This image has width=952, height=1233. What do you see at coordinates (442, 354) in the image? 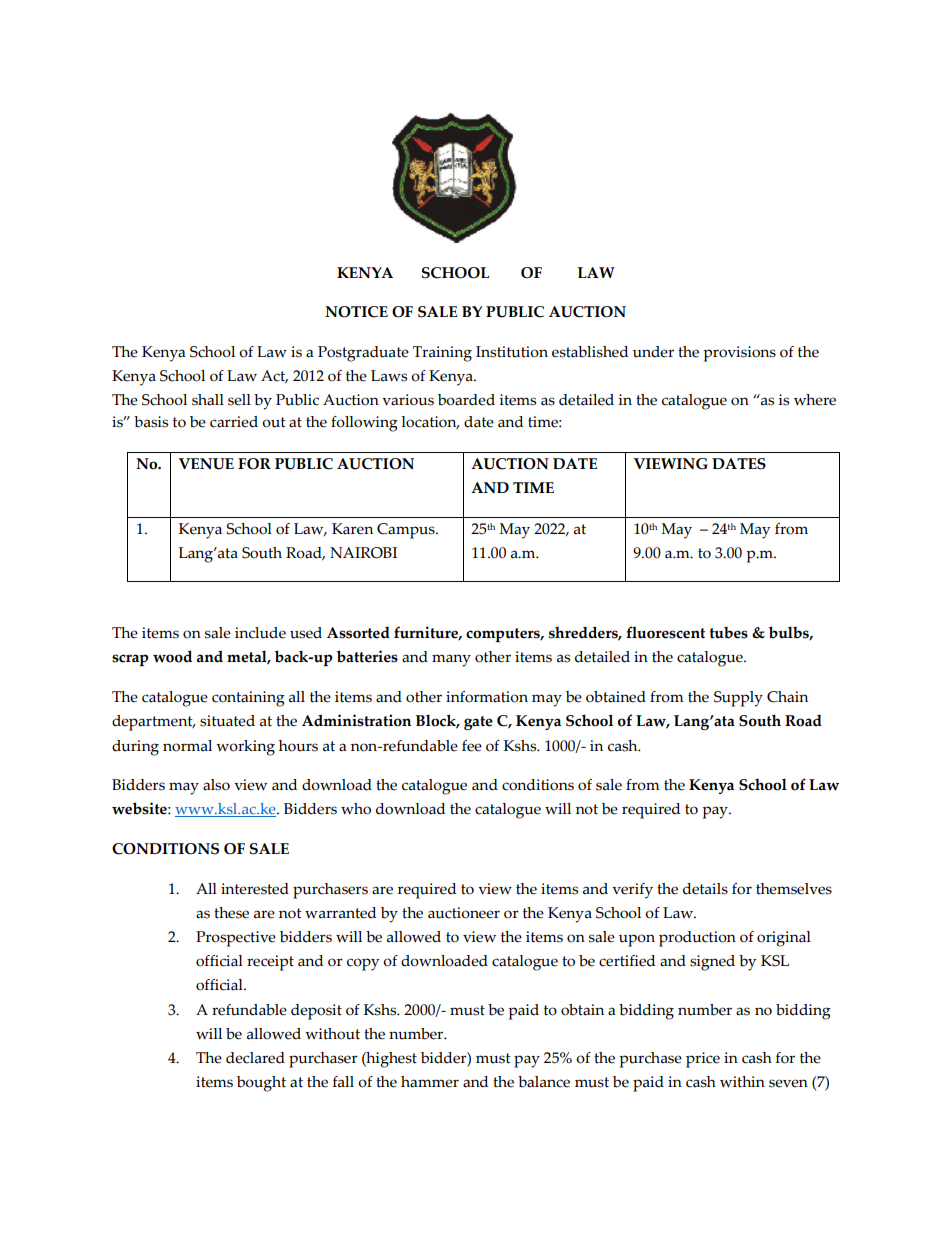
I see `Training` at bounding box center [442, 354].
